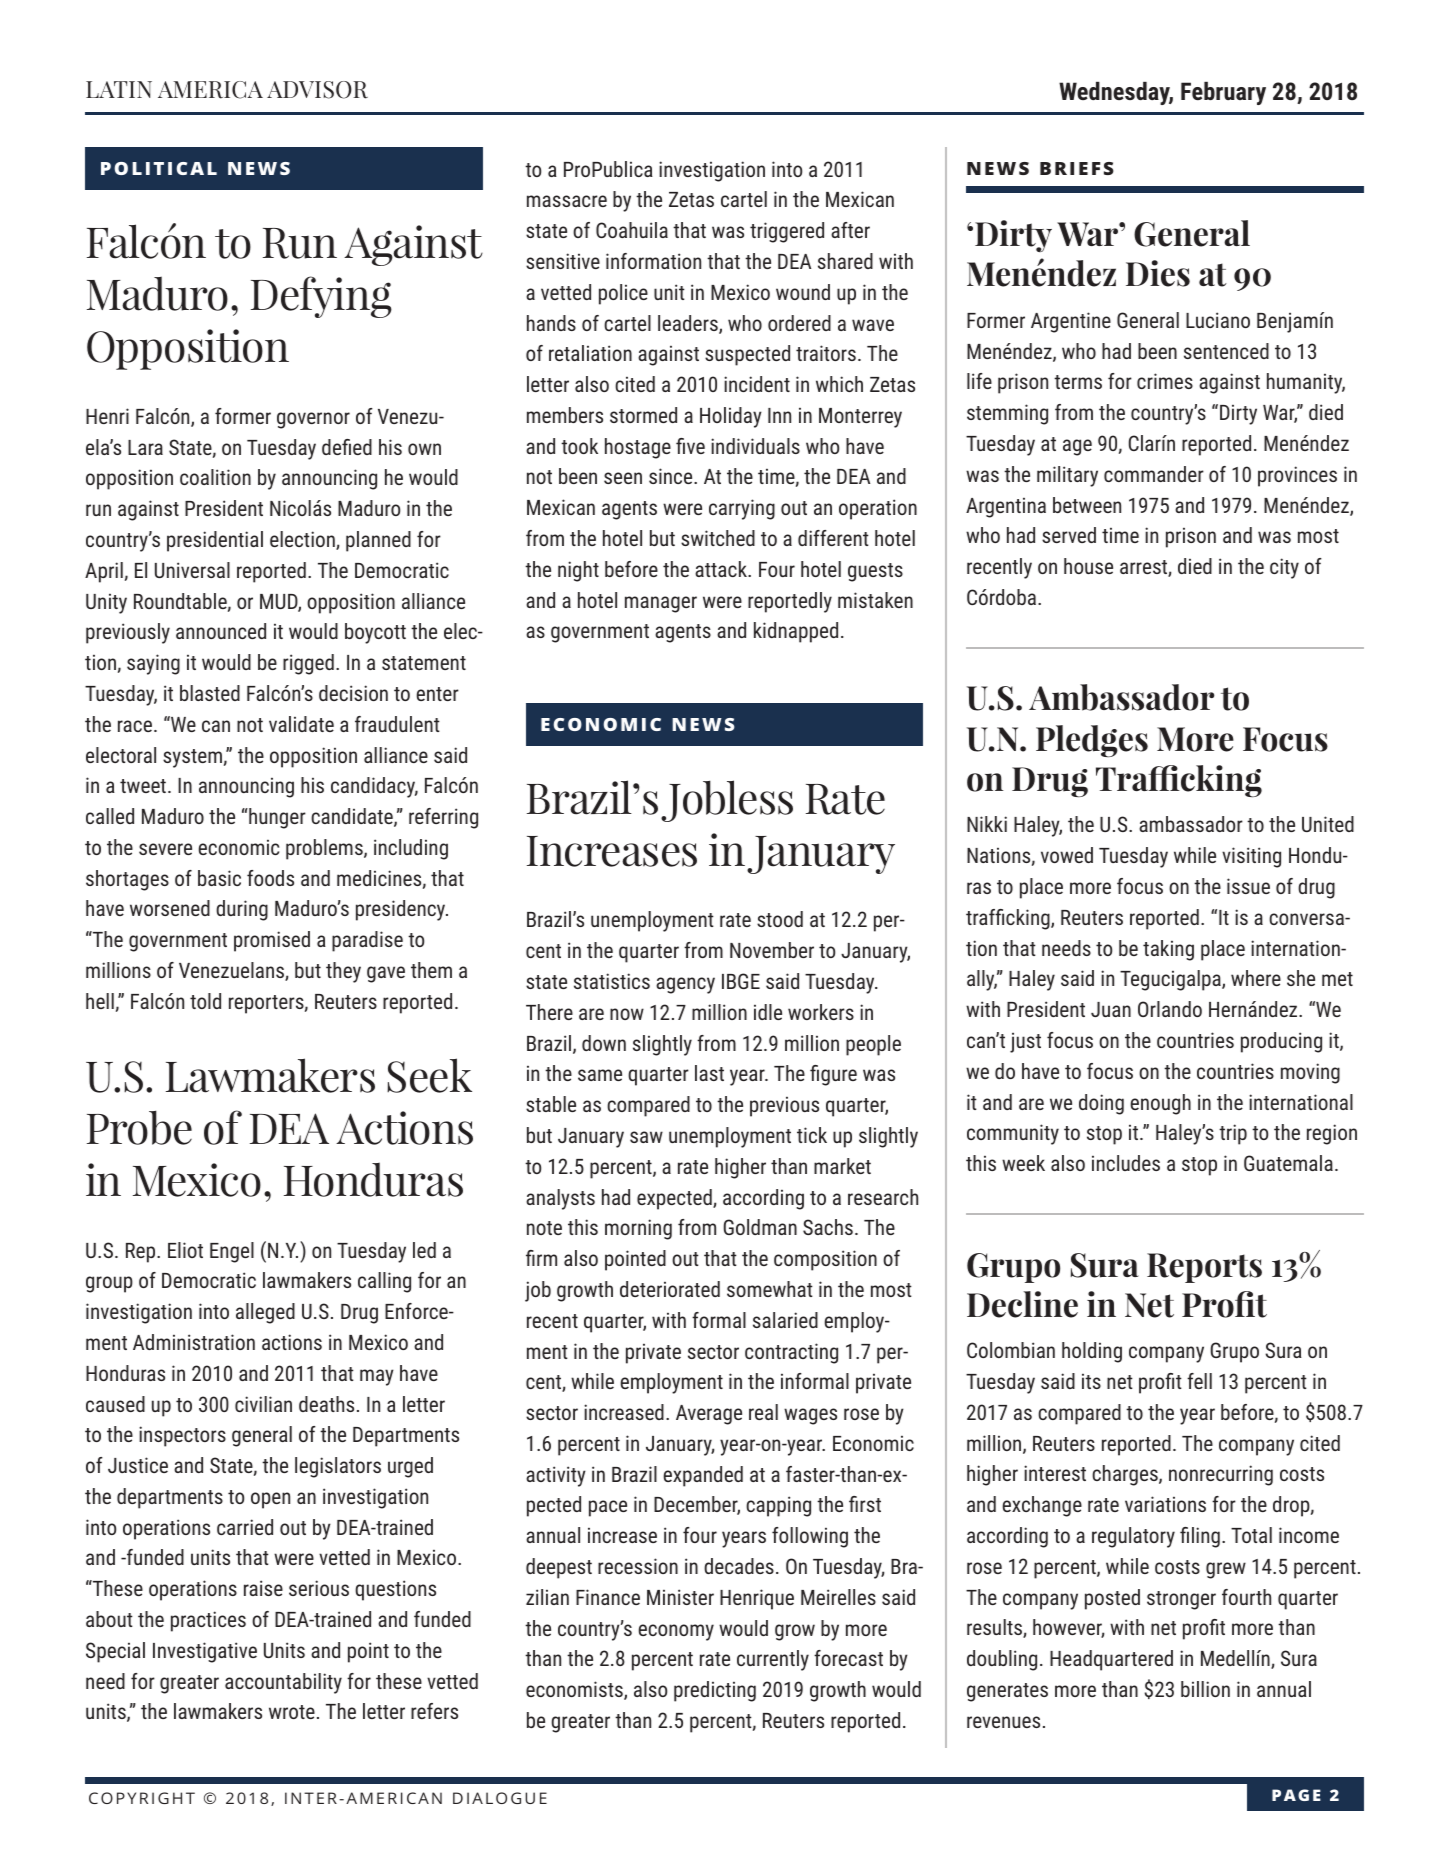 The image size is (1449, 1876). What do you see at coordinates (192, 570) in the page?
I see `Universal` at bounding box center [192, 570].
